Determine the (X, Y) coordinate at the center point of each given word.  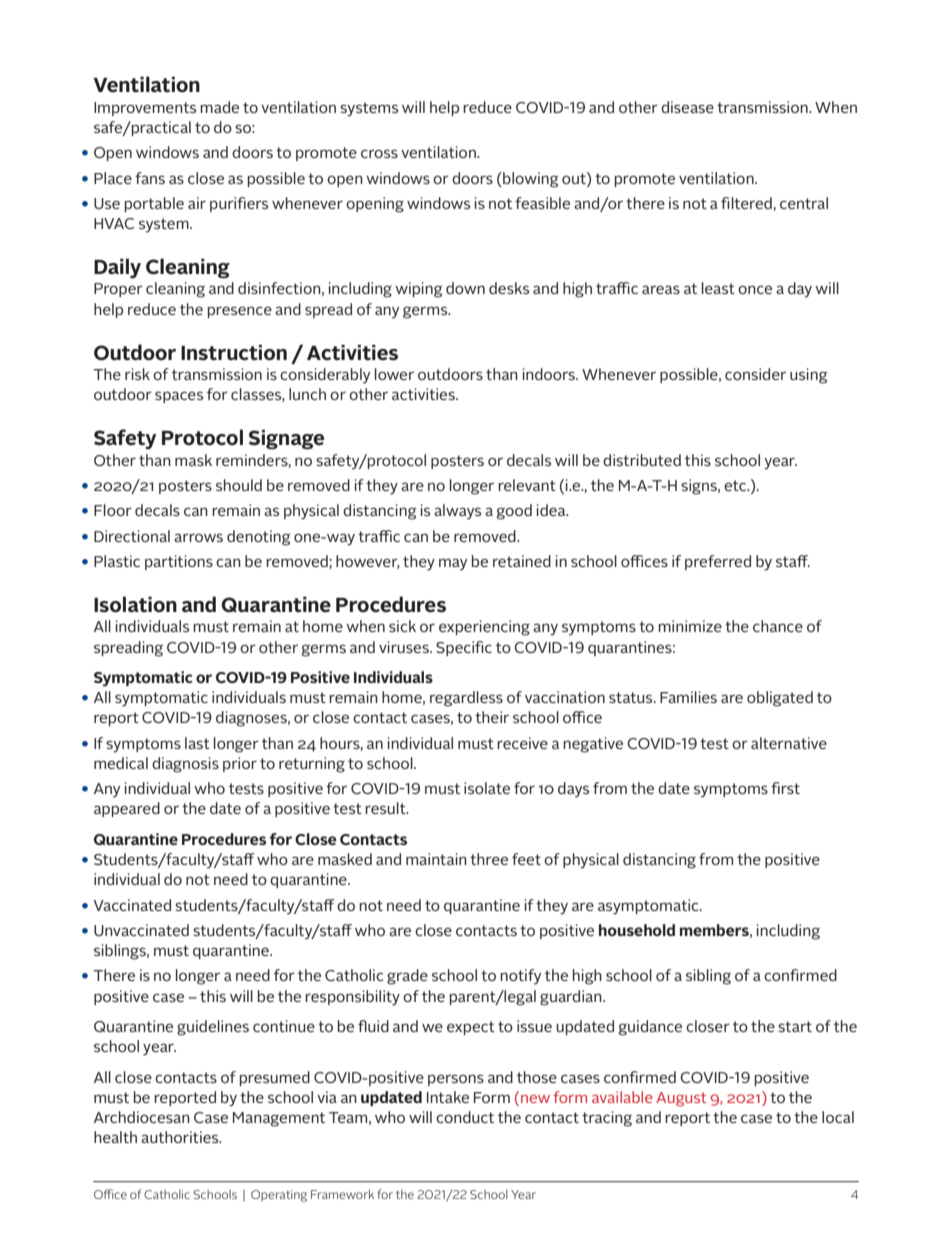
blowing (529, 180)
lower (394, 374)
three (489, 859)
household (637, 930)
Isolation (135, 604)
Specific (464, 648)
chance (778, 626)
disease (687, 107)
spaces (179, 397)
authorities (181, 1137)
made (219, 107)
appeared (127, 809)
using (808, 376)
